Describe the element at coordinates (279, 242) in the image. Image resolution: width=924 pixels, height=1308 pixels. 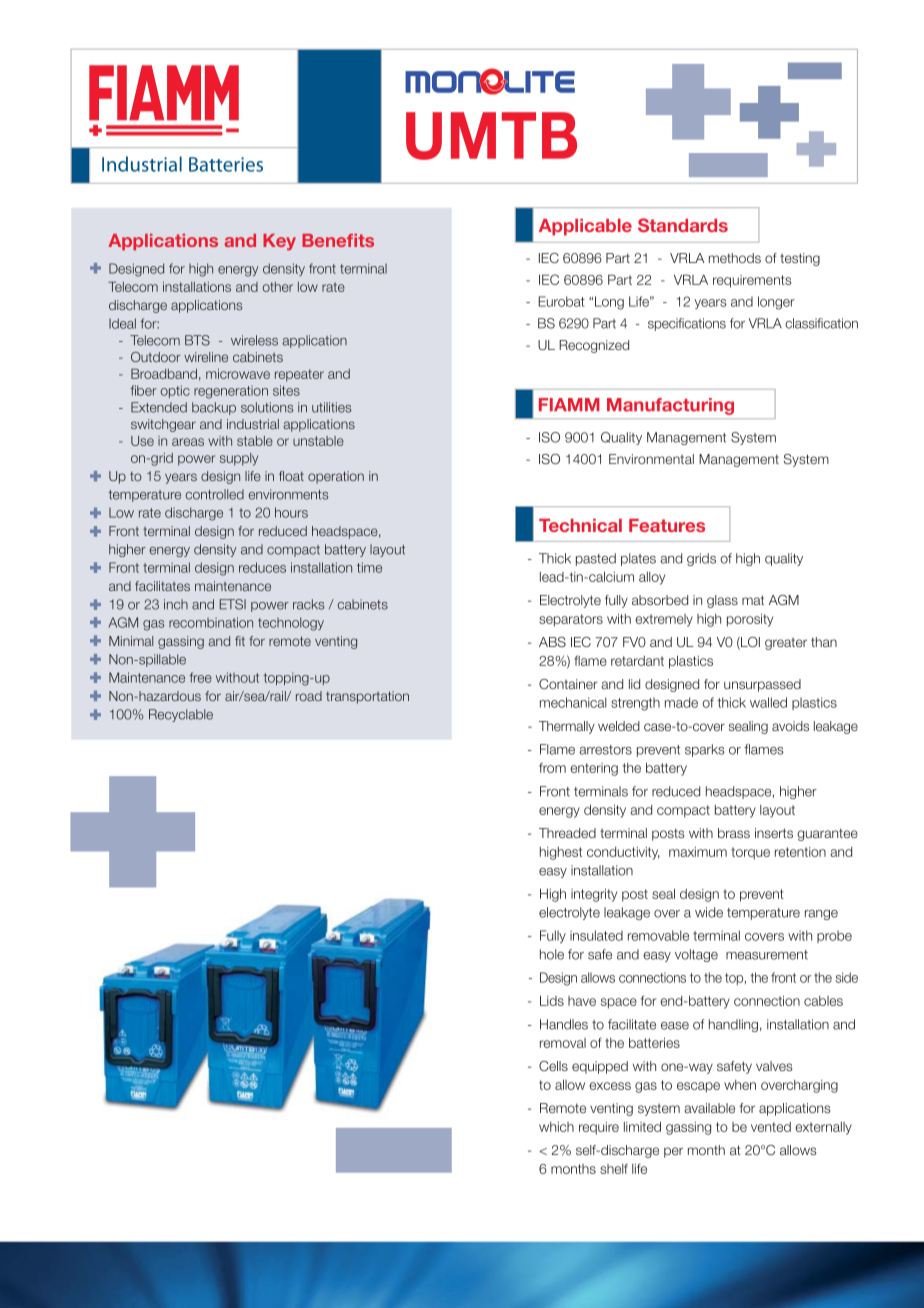
I see `Key` at that location.
